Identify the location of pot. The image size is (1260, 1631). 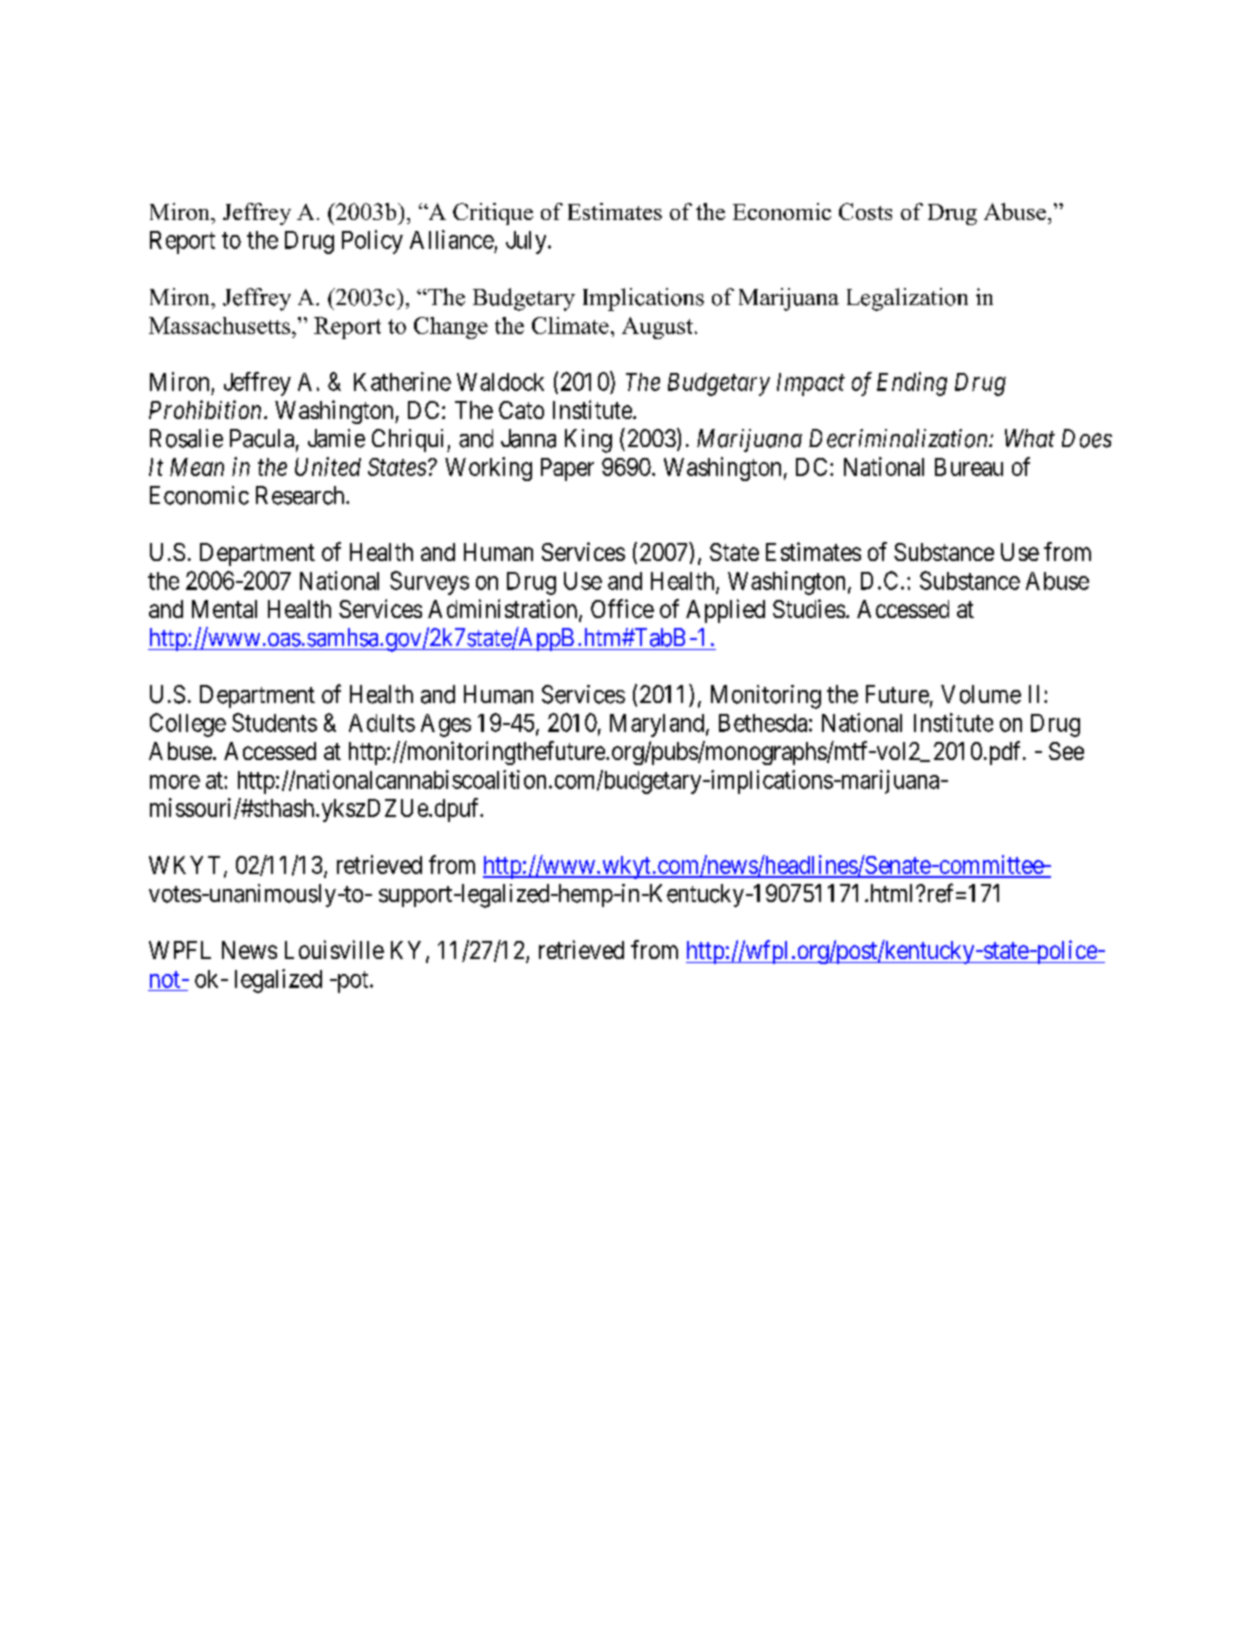
(352, 982).
